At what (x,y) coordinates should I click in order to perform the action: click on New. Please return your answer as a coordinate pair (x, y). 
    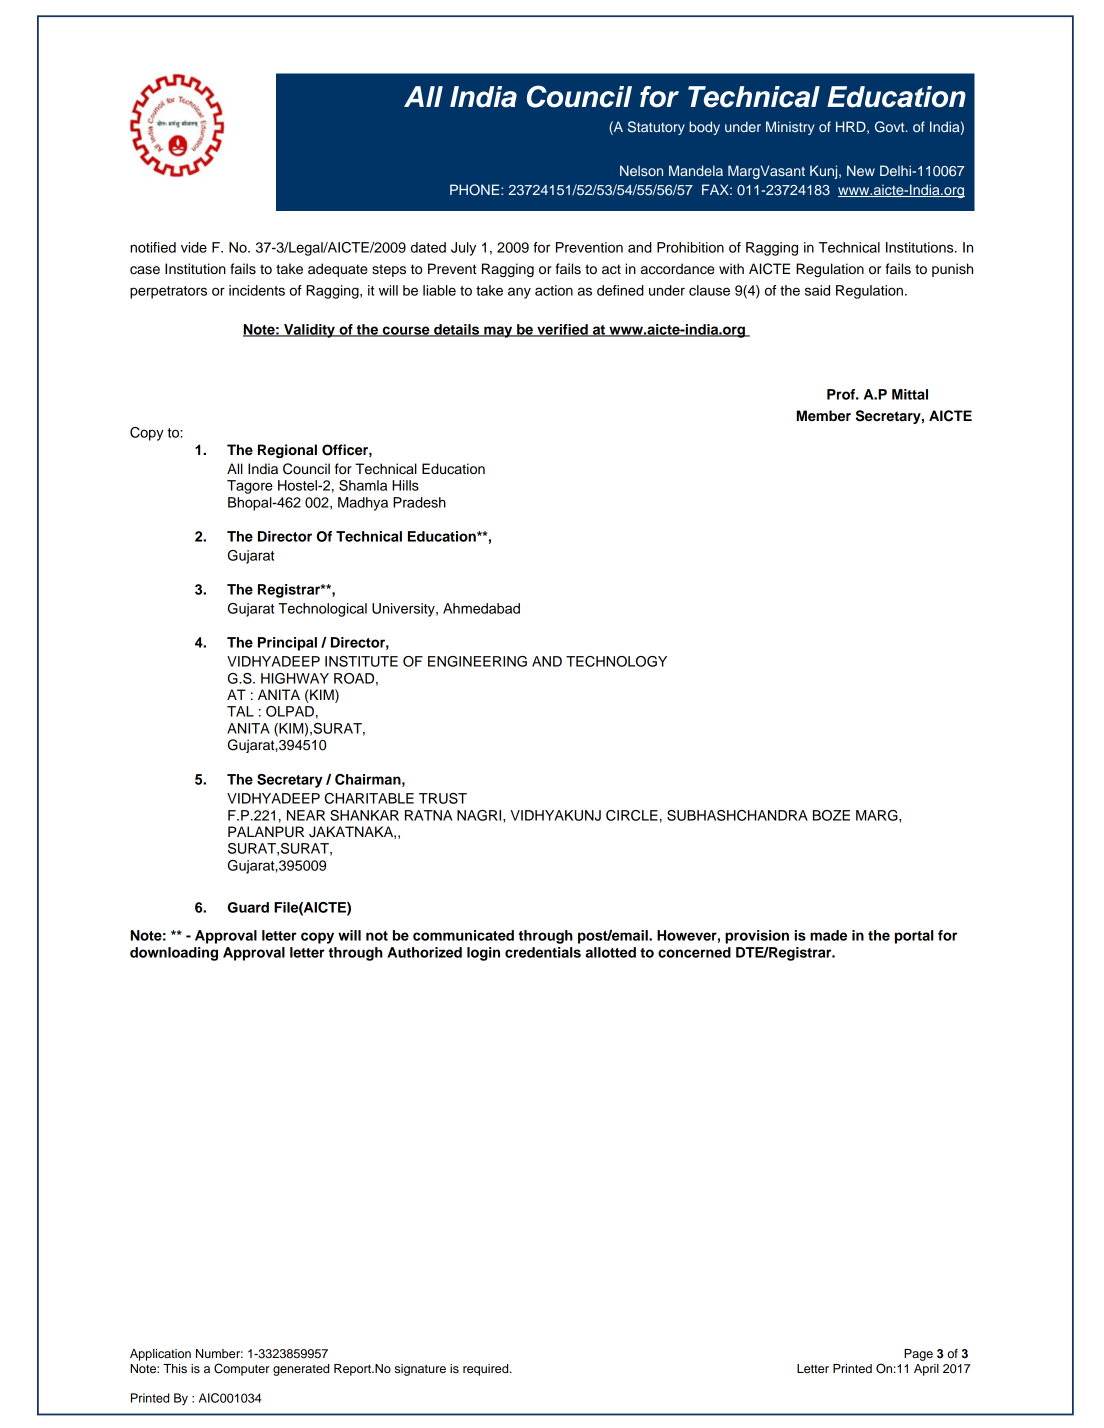
    Looking at the image, I should click on (861, 170).
